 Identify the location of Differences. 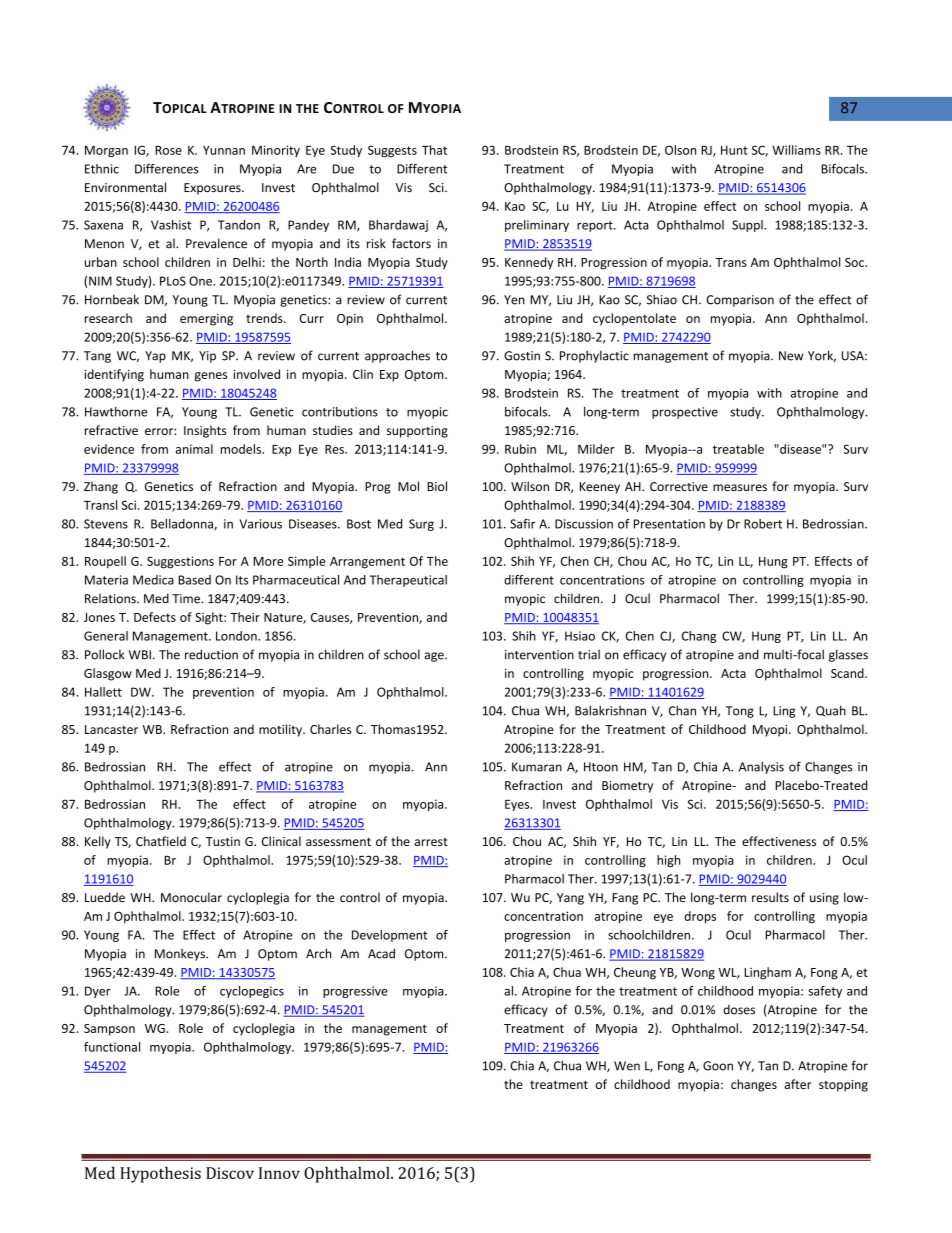
(167, 169).
